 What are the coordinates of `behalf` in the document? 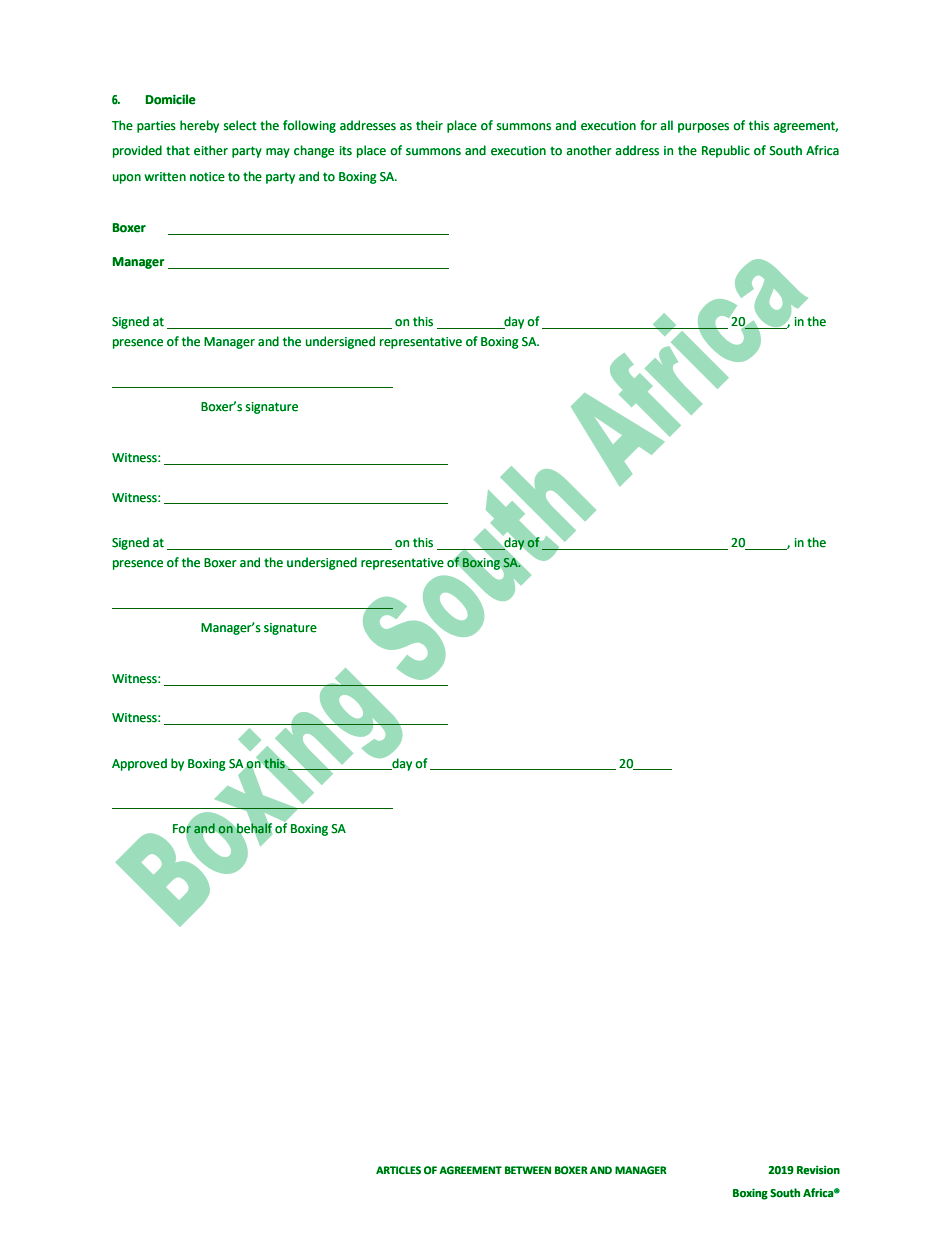 It's located at (254, 828).
